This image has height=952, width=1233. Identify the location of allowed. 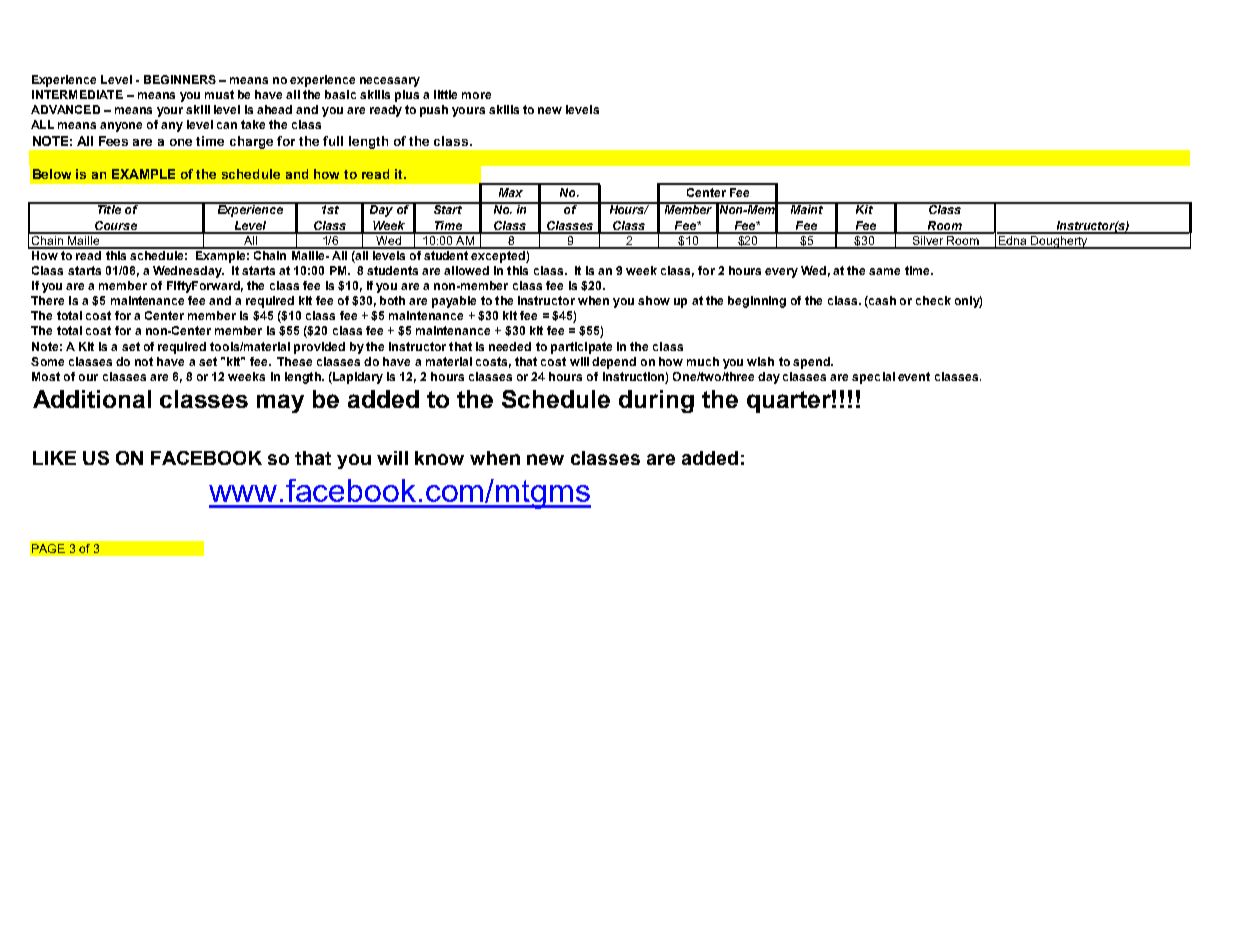
(466, 270).
